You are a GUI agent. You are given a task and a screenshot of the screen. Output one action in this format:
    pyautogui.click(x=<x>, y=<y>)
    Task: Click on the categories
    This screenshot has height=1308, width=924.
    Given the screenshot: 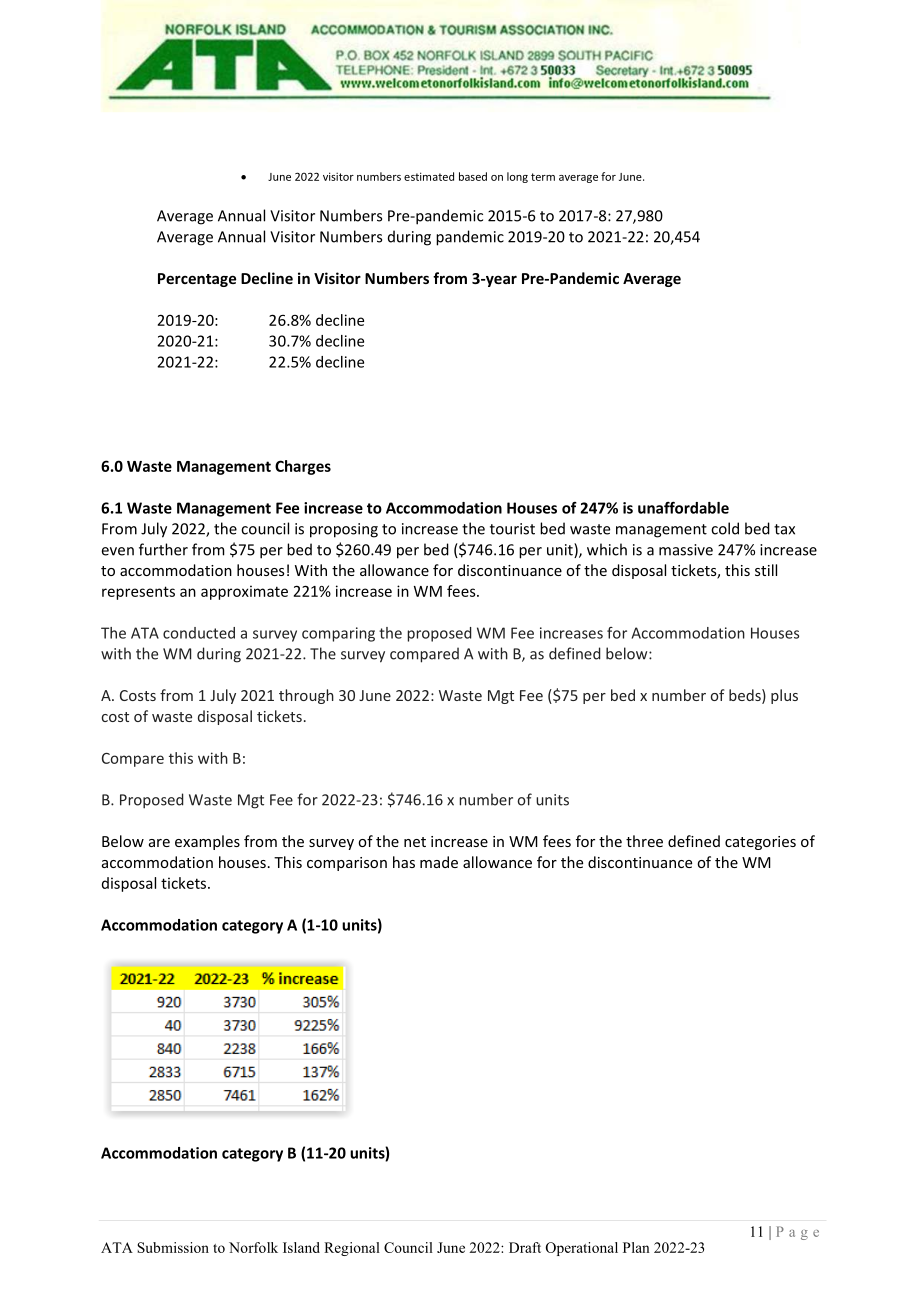 What is the action you would take?
    pyautogui.click(x=760, y=843)
